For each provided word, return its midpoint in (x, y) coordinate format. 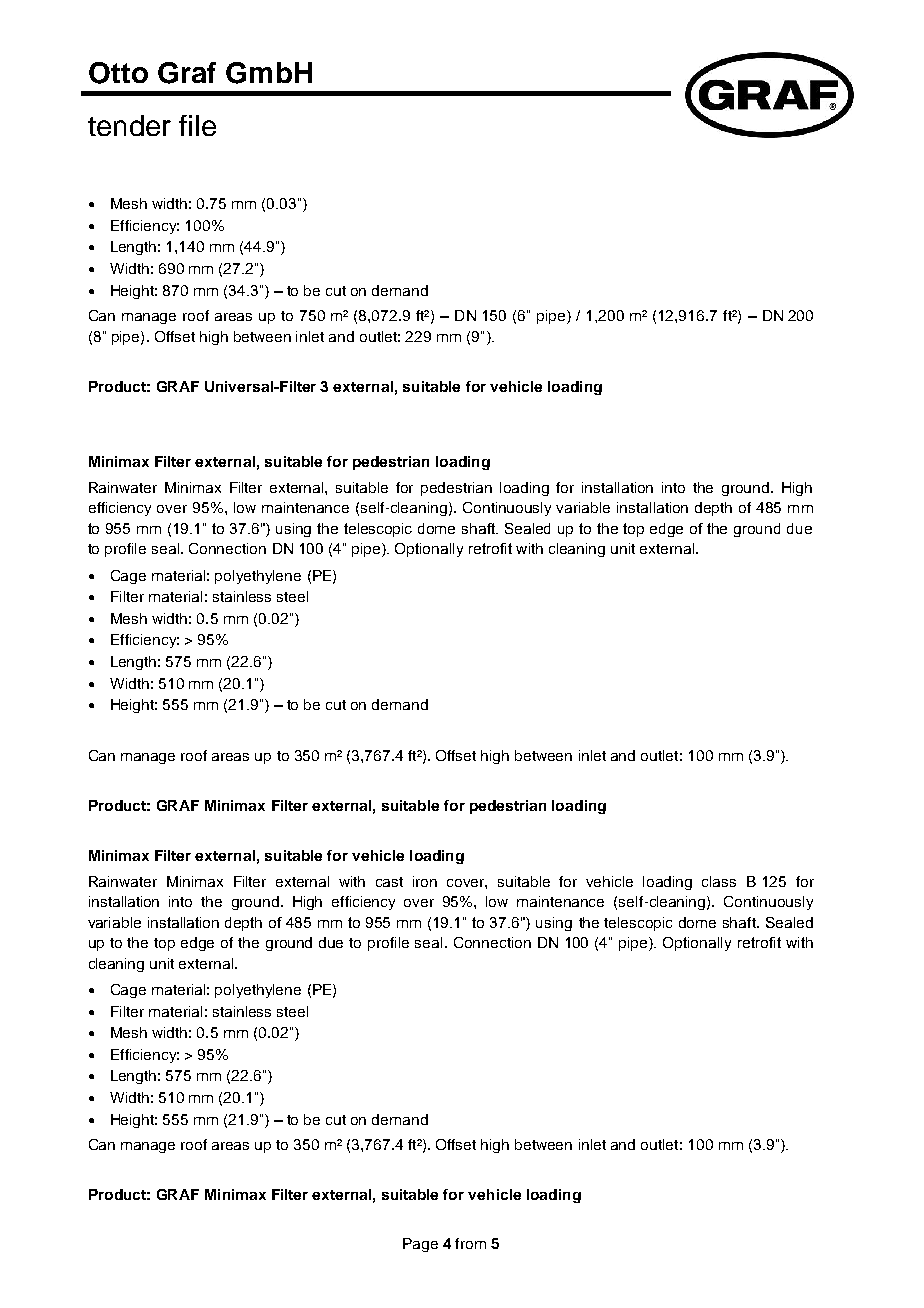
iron (425, 881)
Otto (118, 73)
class (719, 881)
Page (420, 1245)
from (470, 1243)
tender (129, 125)
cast (389, 882)
